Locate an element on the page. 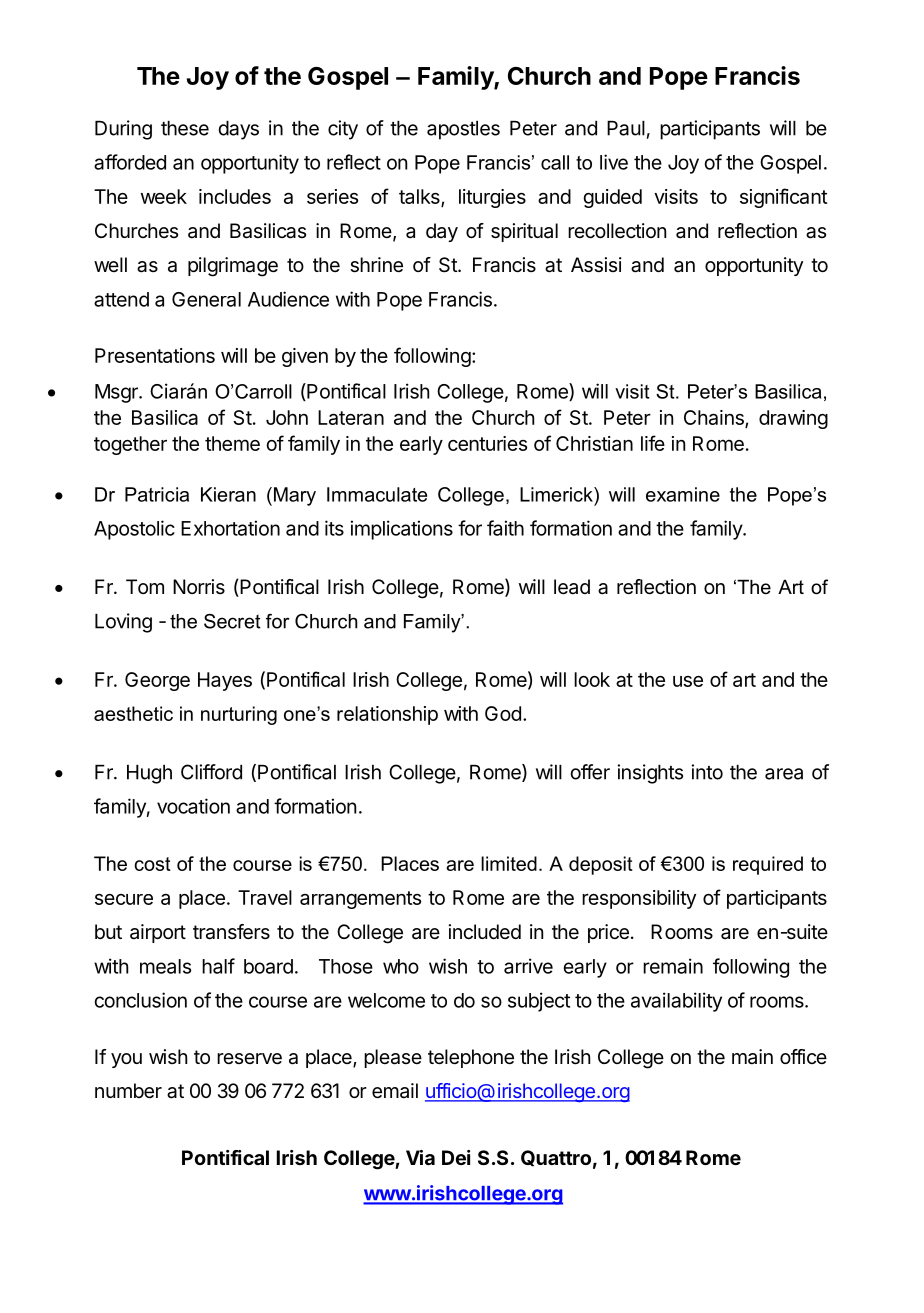 Image resolution: width=924 pixels, height=1313 pixels. into is located at coordinates (707, 772).
